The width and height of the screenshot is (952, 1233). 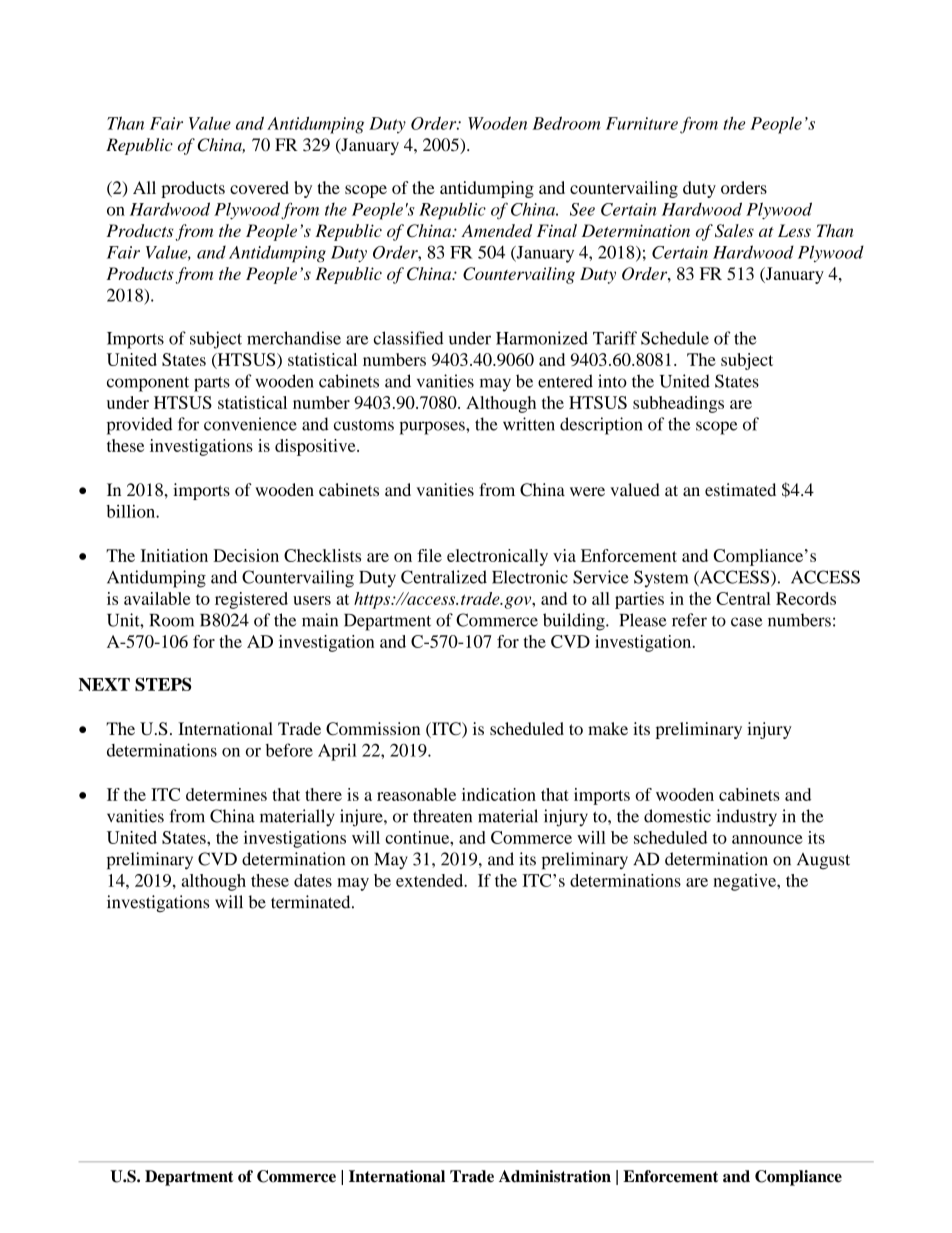 What do you see at coordinates (497, 230) in the screenshot?
I see `Amended` at bounding box center [497, 230].
